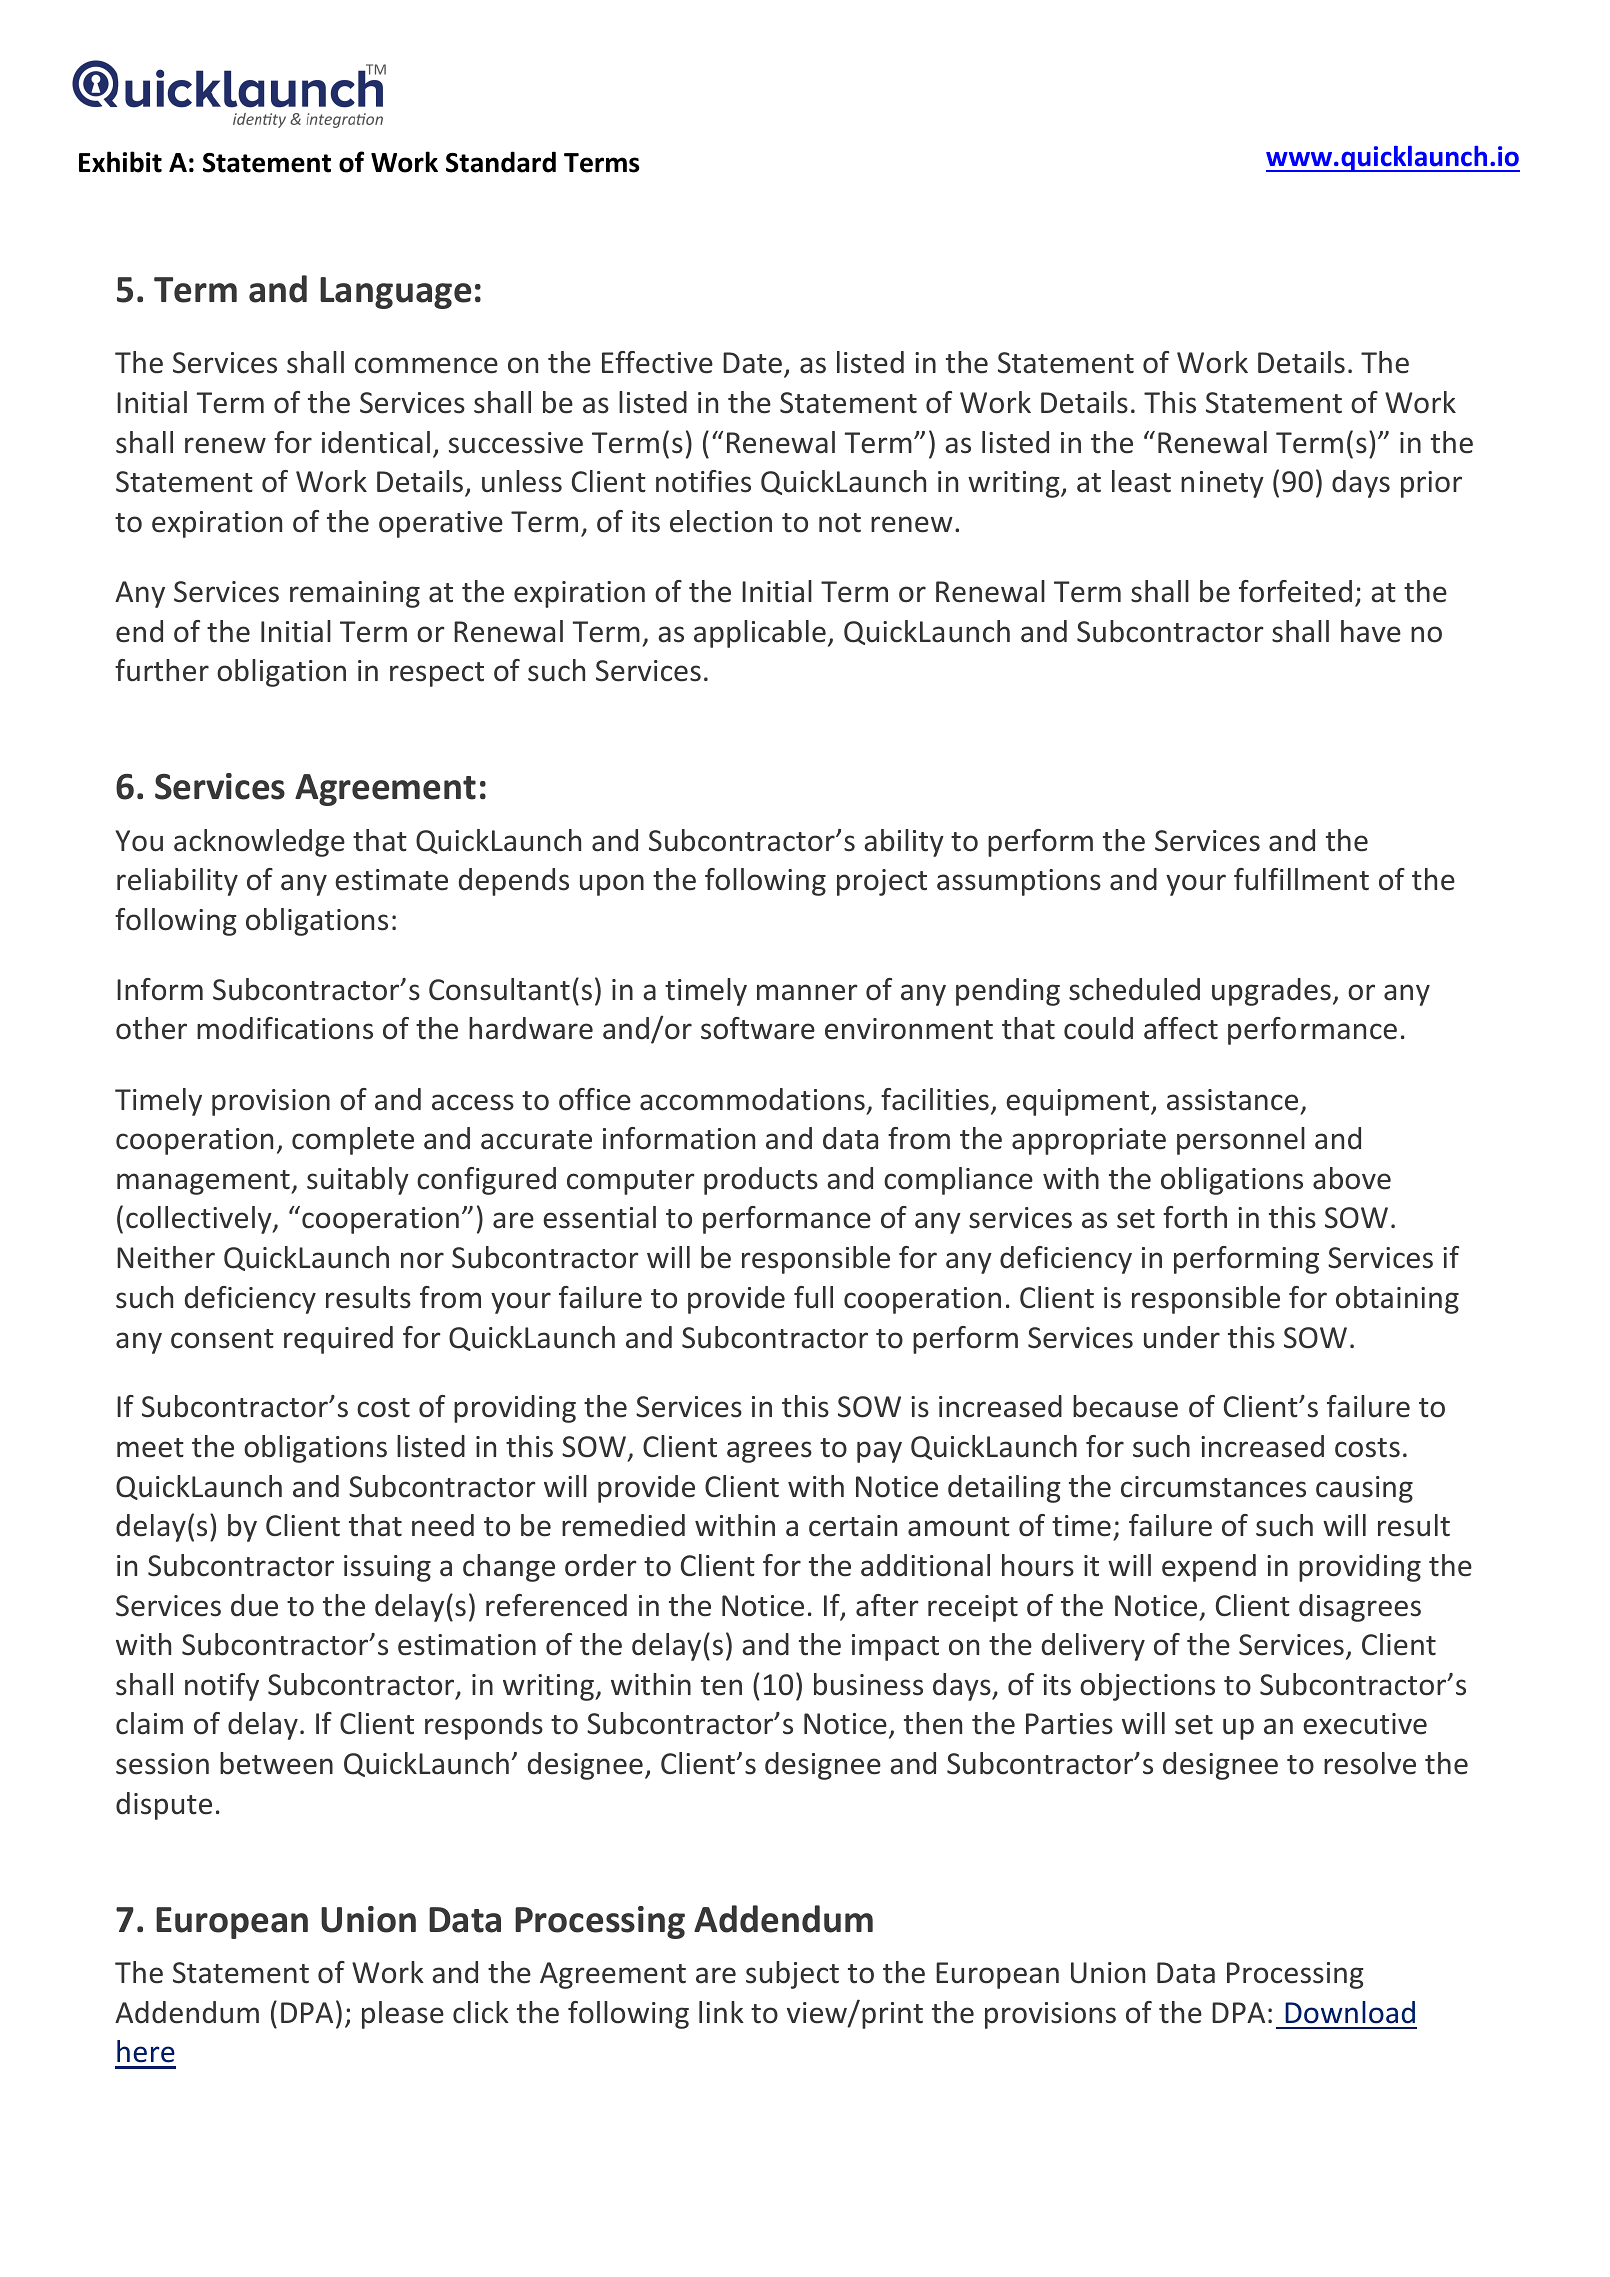 The width and height of the page is (1610, 2277). What do you see at coordinates (792, 1975) in the page?
I see `subject` at bounding box center [792, 1975].
